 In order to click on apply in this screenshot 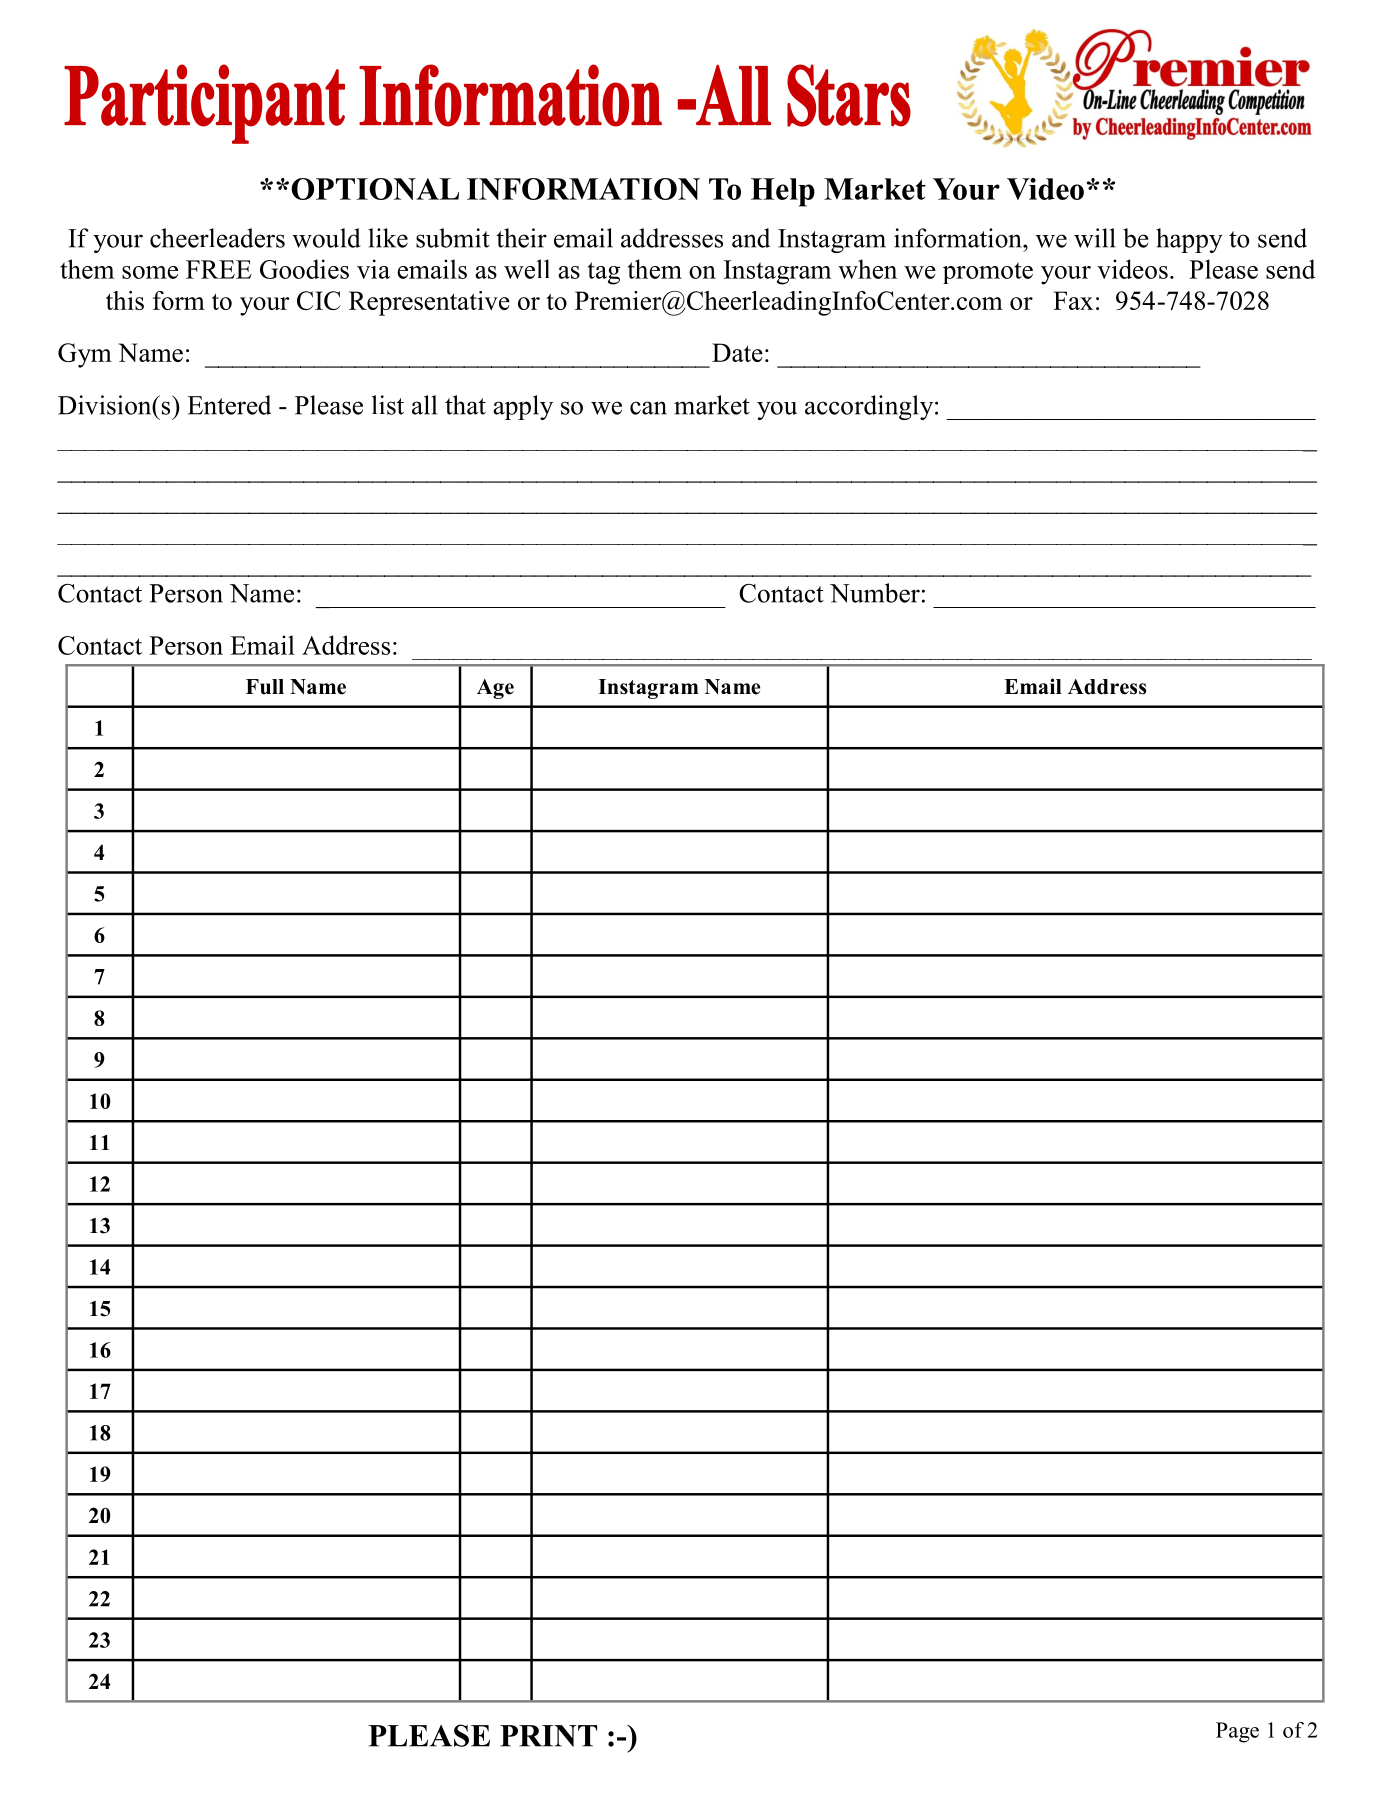, I will do `click(523, 407)`.
